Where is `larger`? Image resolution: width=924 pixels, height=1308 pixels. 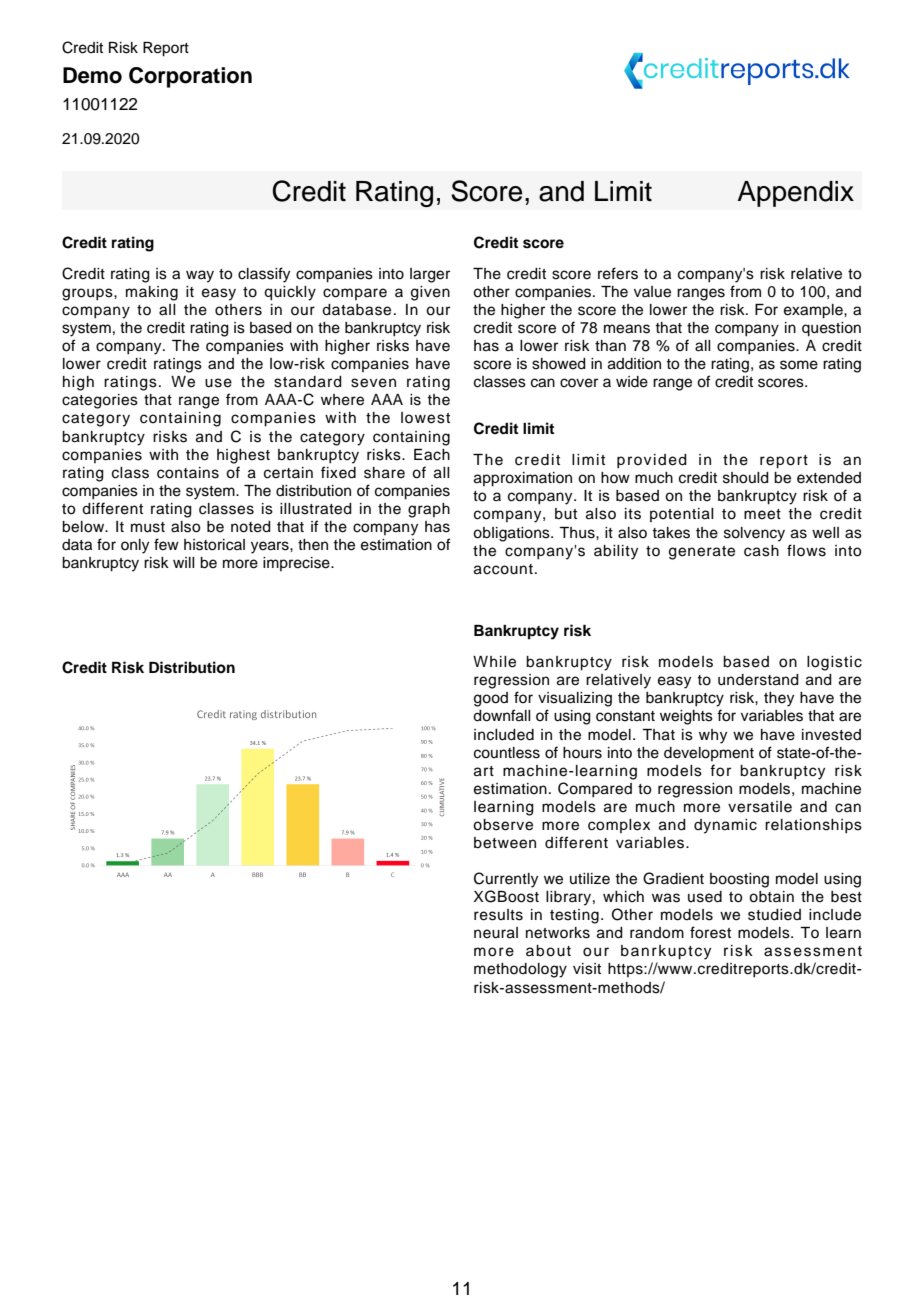 larger is located at coordinates (430, 275).
